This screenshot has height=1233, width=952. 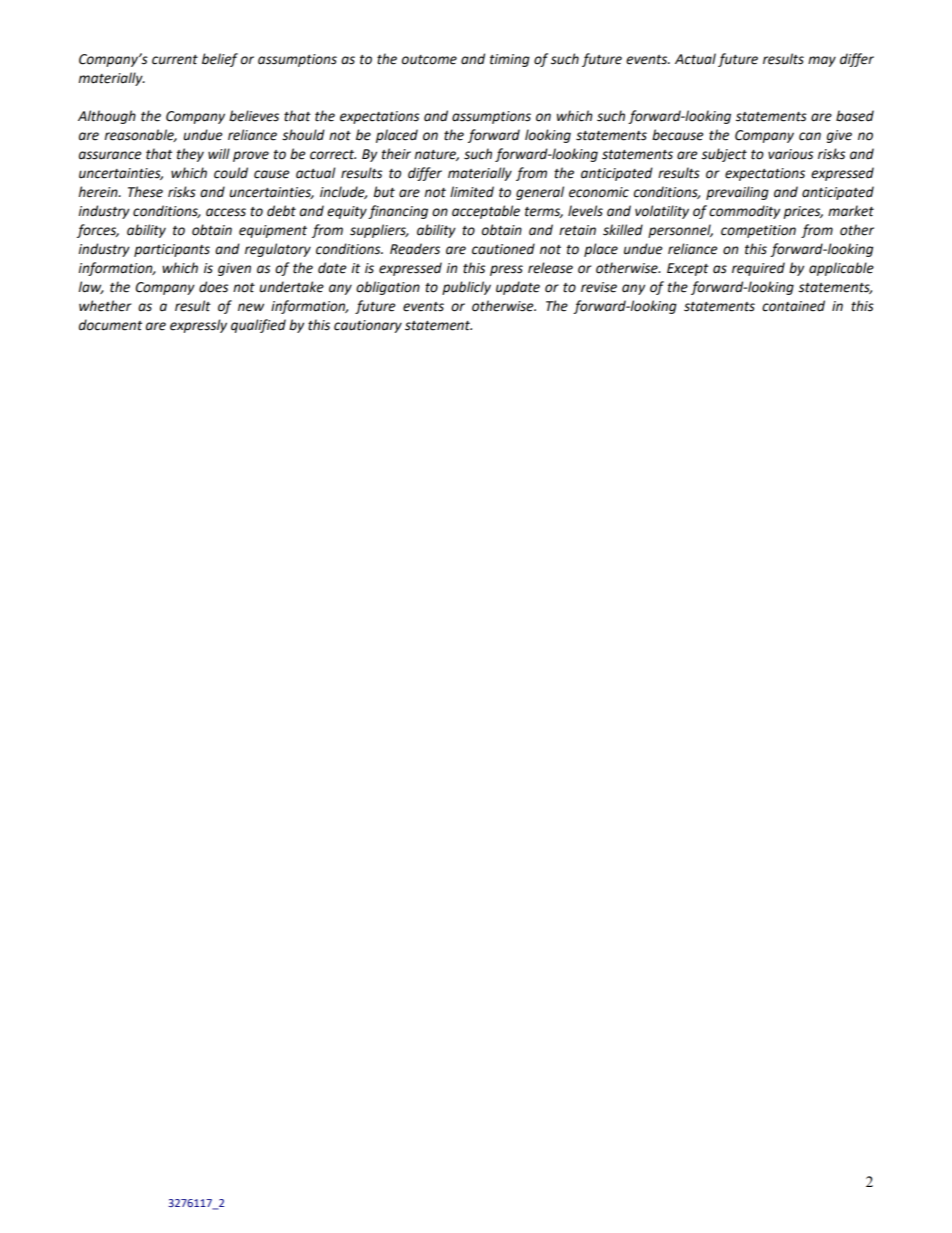 I want to click on These, so click(x=145, y=192).
